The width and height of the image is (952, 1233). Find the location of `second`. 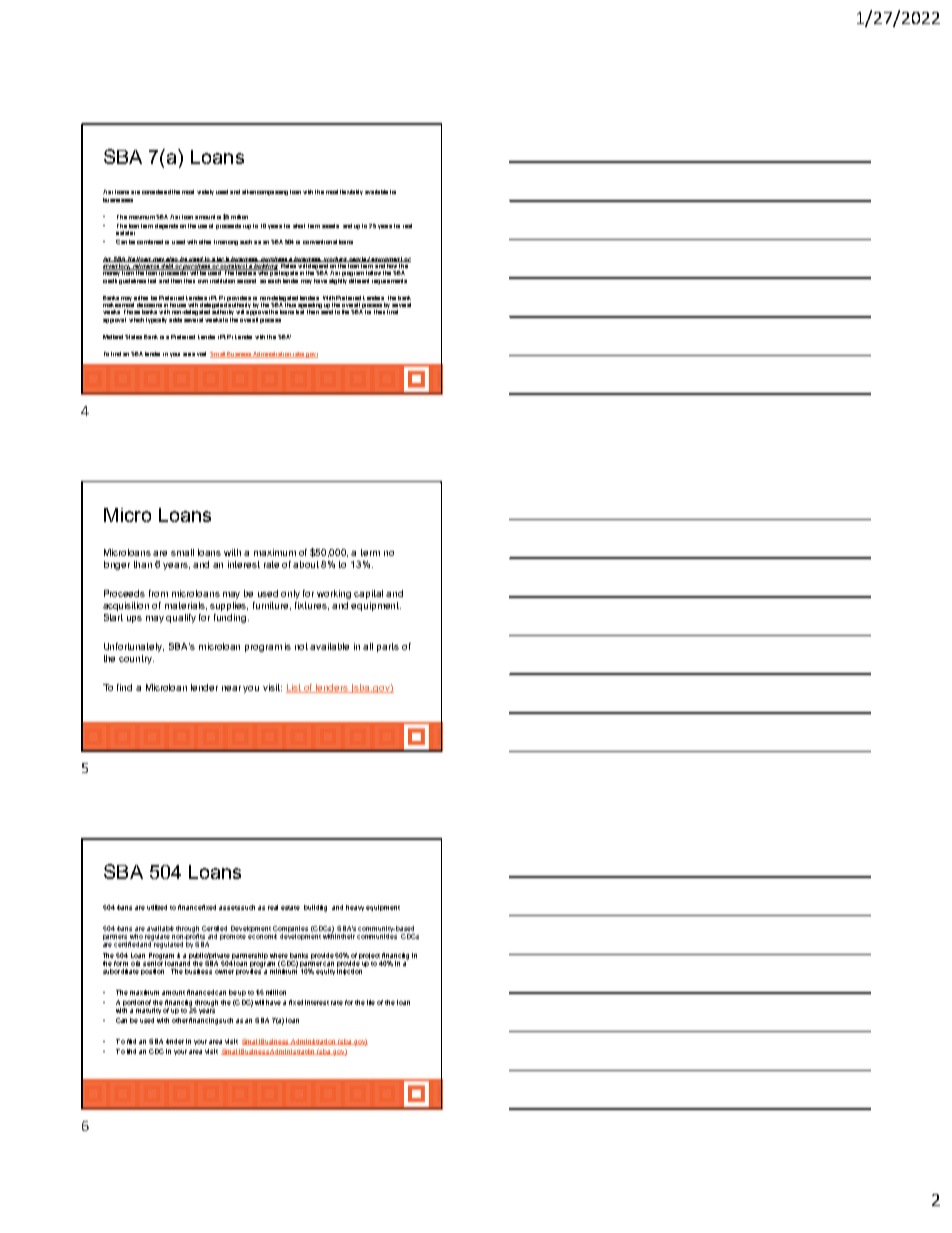

second is located at coordinates (246, 281).
